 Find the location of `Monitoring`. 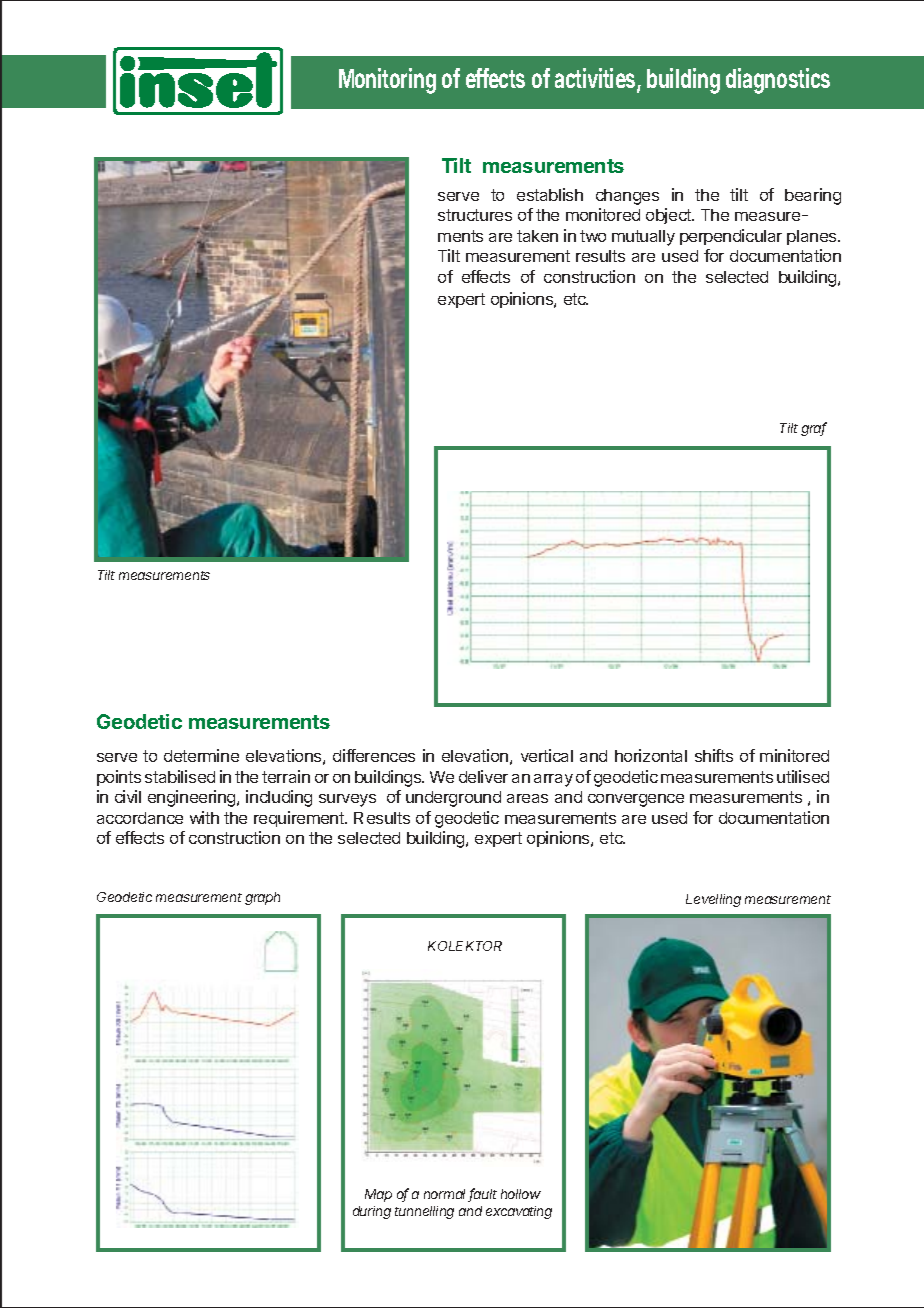

Monitoring is located at coordinates (387, 81).
